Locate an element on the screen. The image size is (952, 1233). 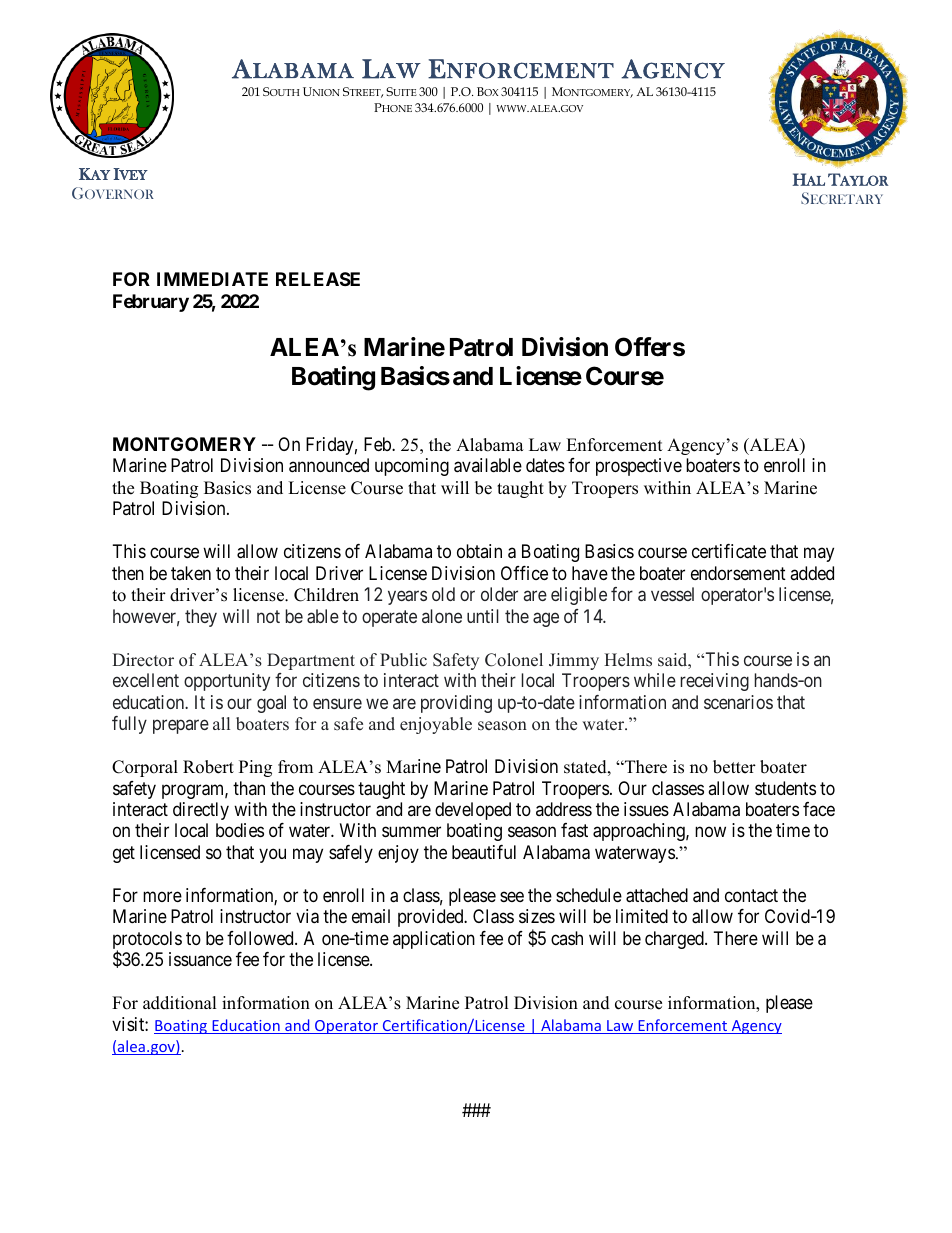
application is located at coordinates (434, 940).
